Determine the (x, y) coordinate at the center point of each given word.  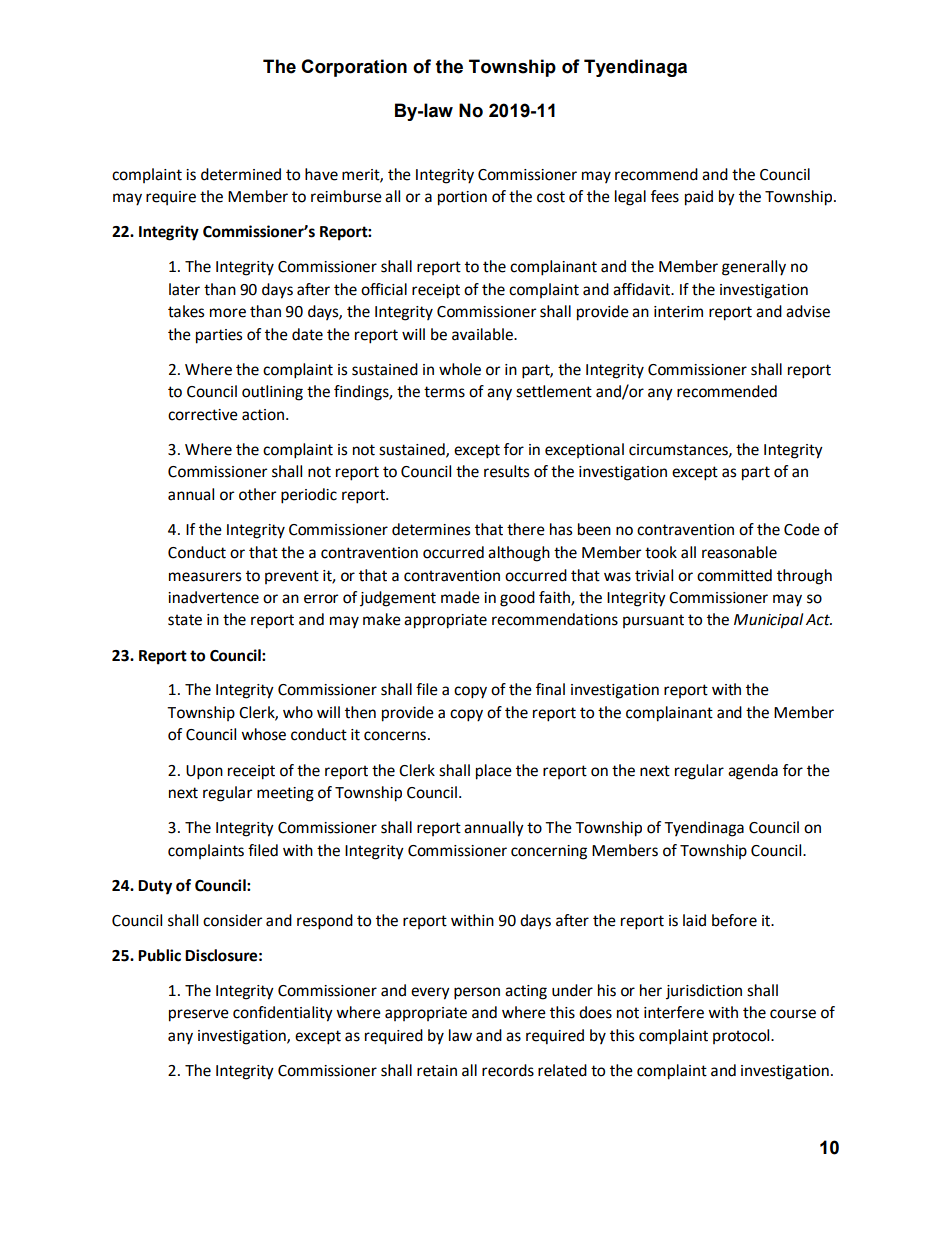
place (494, 772)
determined (241, 174)
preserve (199, 1015)
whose (263, 734)
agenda (753, 772)
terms (444, 392)
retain (437, 1071)
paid (699, 198)
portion (462, 198)
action (263, 415)
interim (678, 312)
